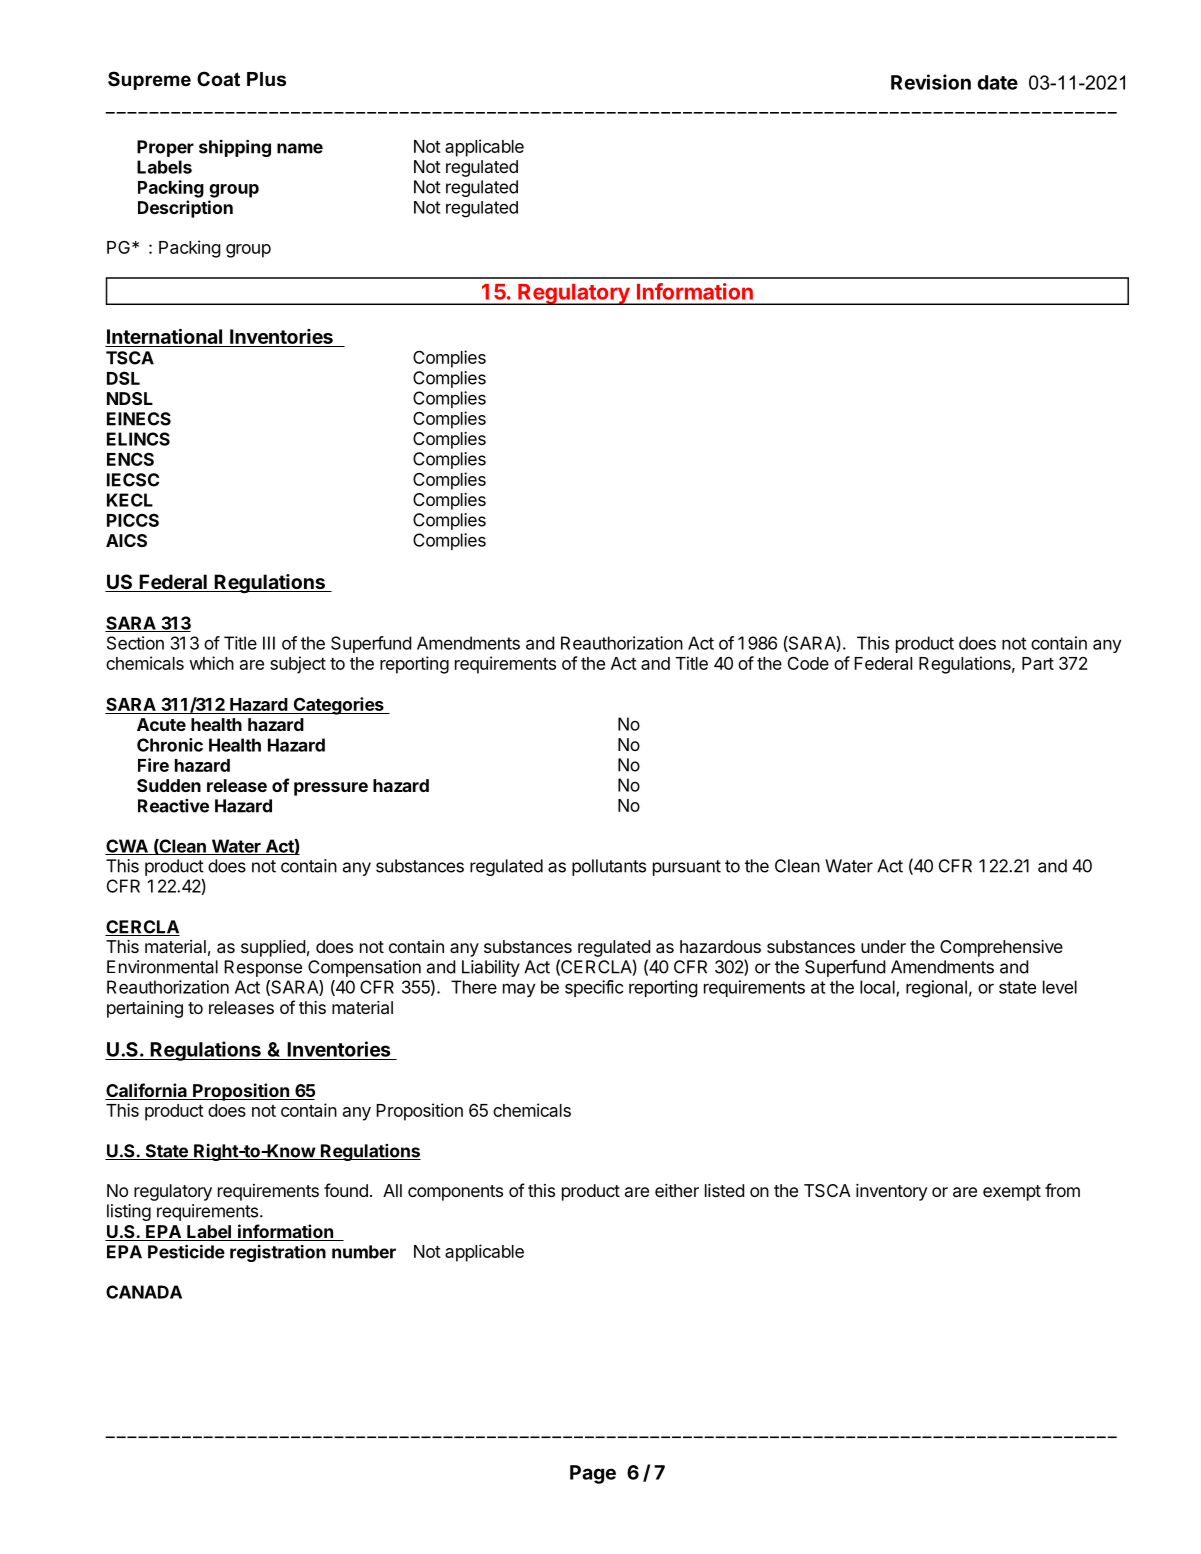 Image resolution: width=1201 pixels, height=1554 pixels. What do you see at coordinates (609, 867) in the document?
I see `pollutants` at bounding box center [609, 867].
